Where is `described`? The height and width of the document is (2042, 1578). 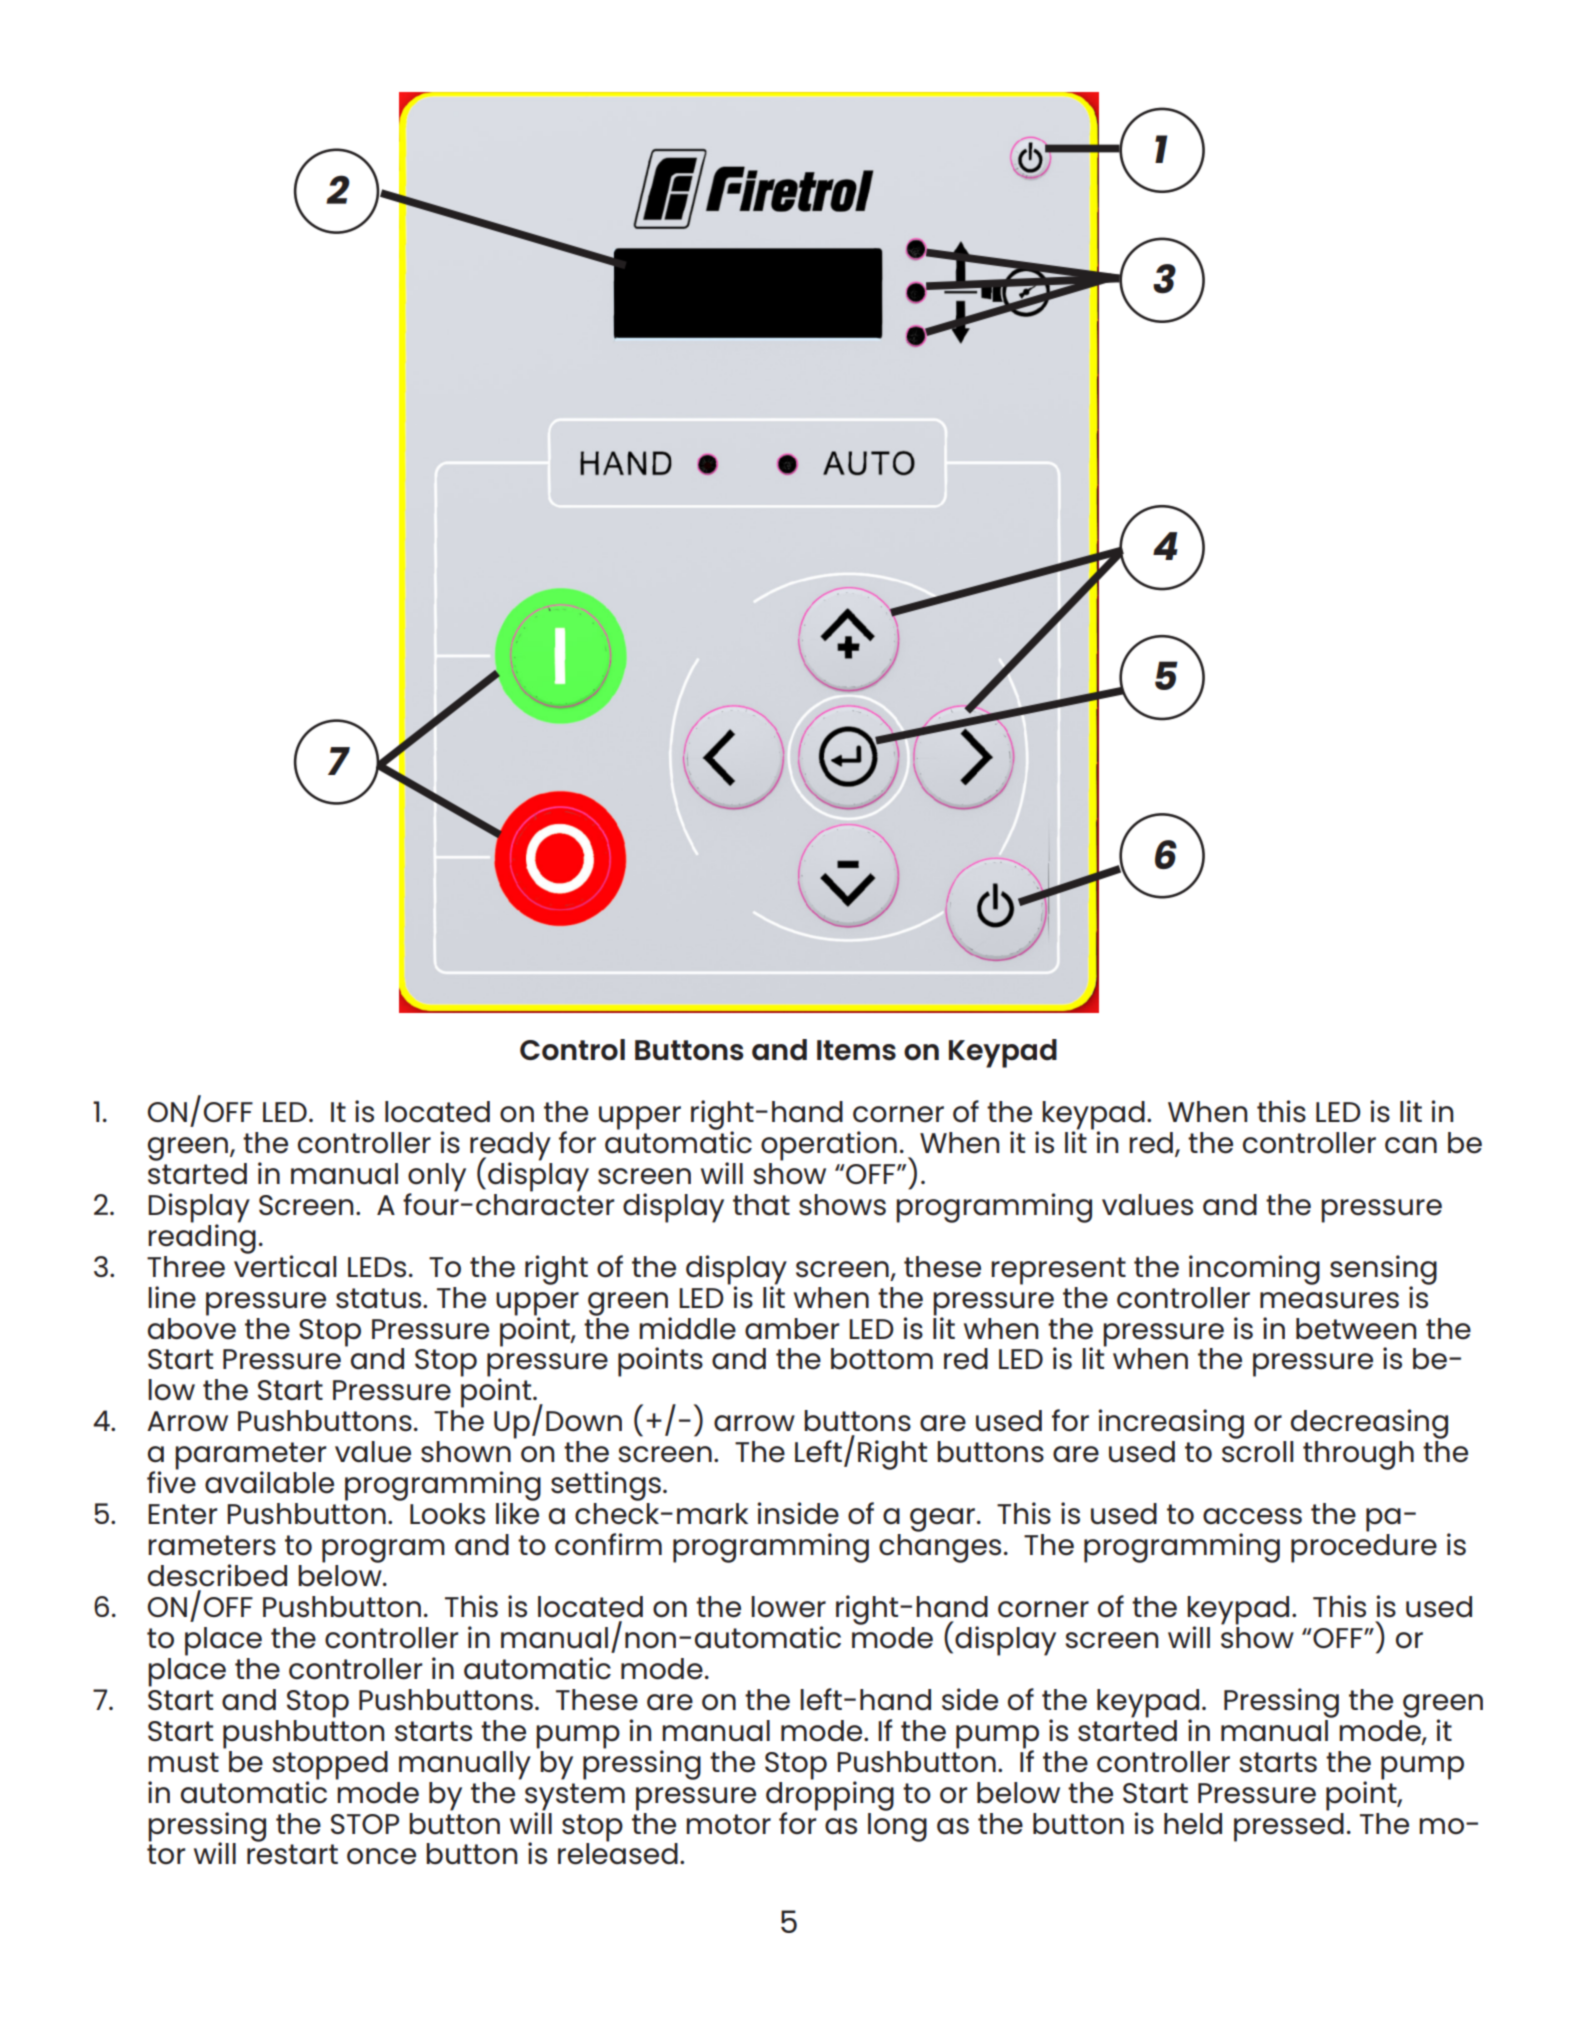
described is located at coordinates (217, 1575).
